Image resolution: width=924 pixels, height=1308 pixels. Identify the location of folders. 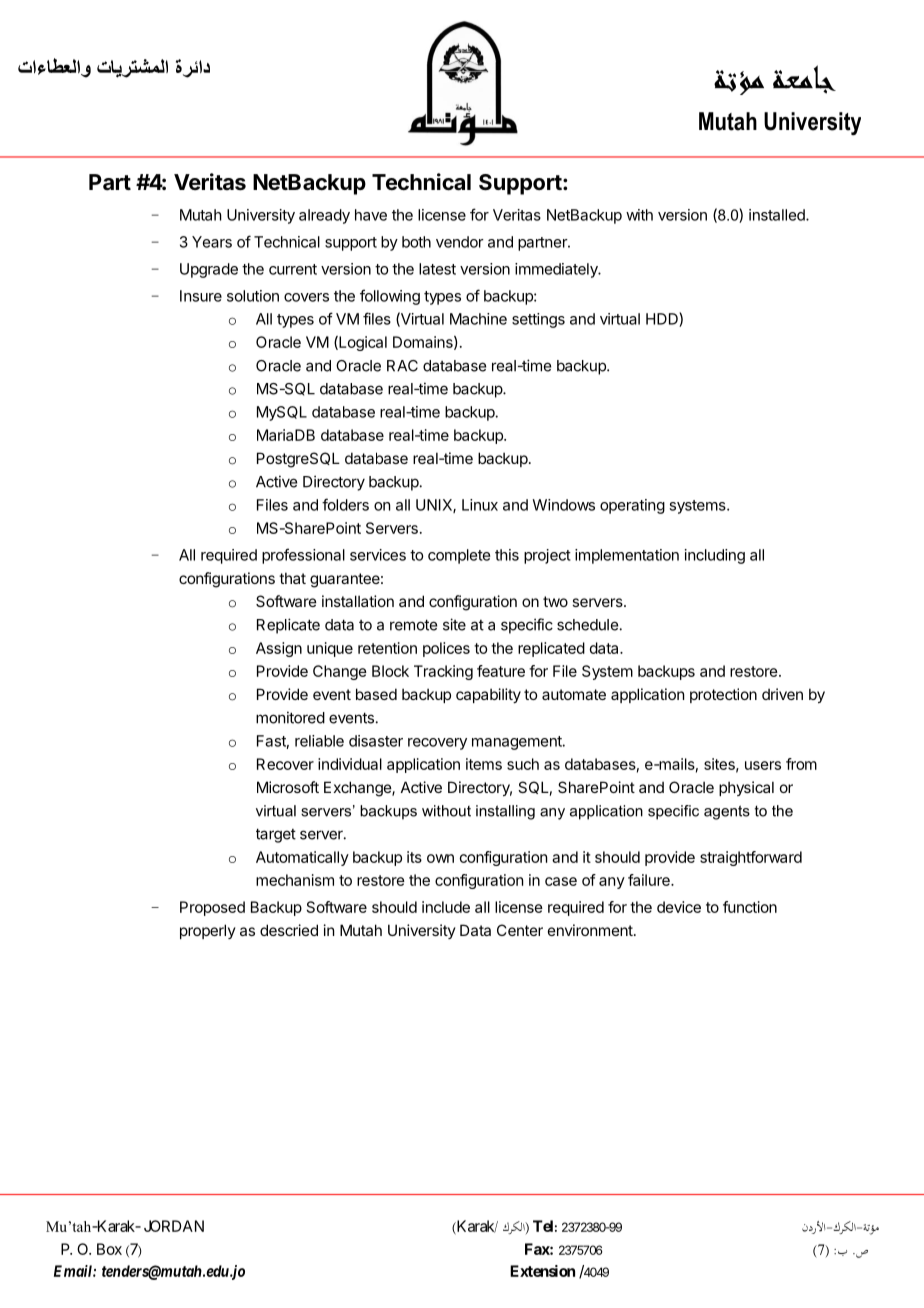
(345, 504).
